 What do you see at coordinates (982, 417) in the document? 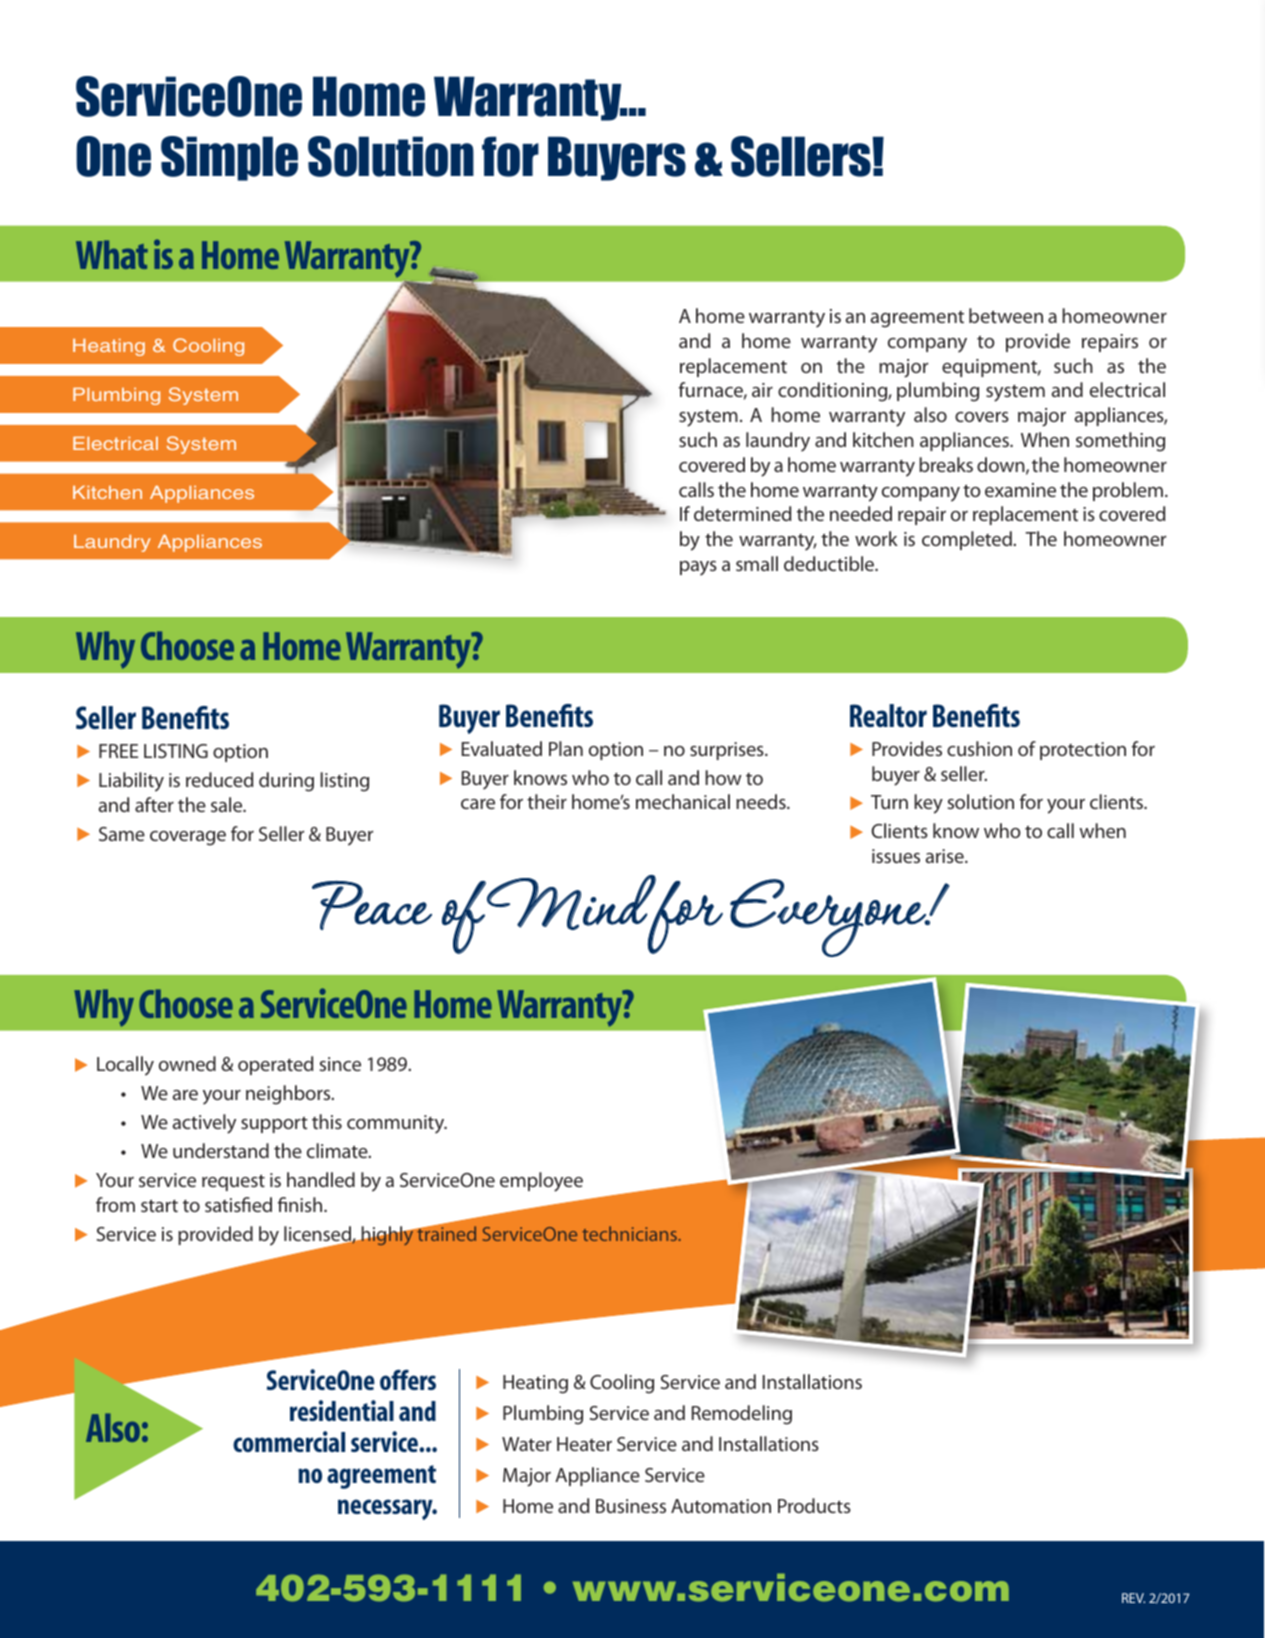
I see `covers` at bounding box center [982, 417].
